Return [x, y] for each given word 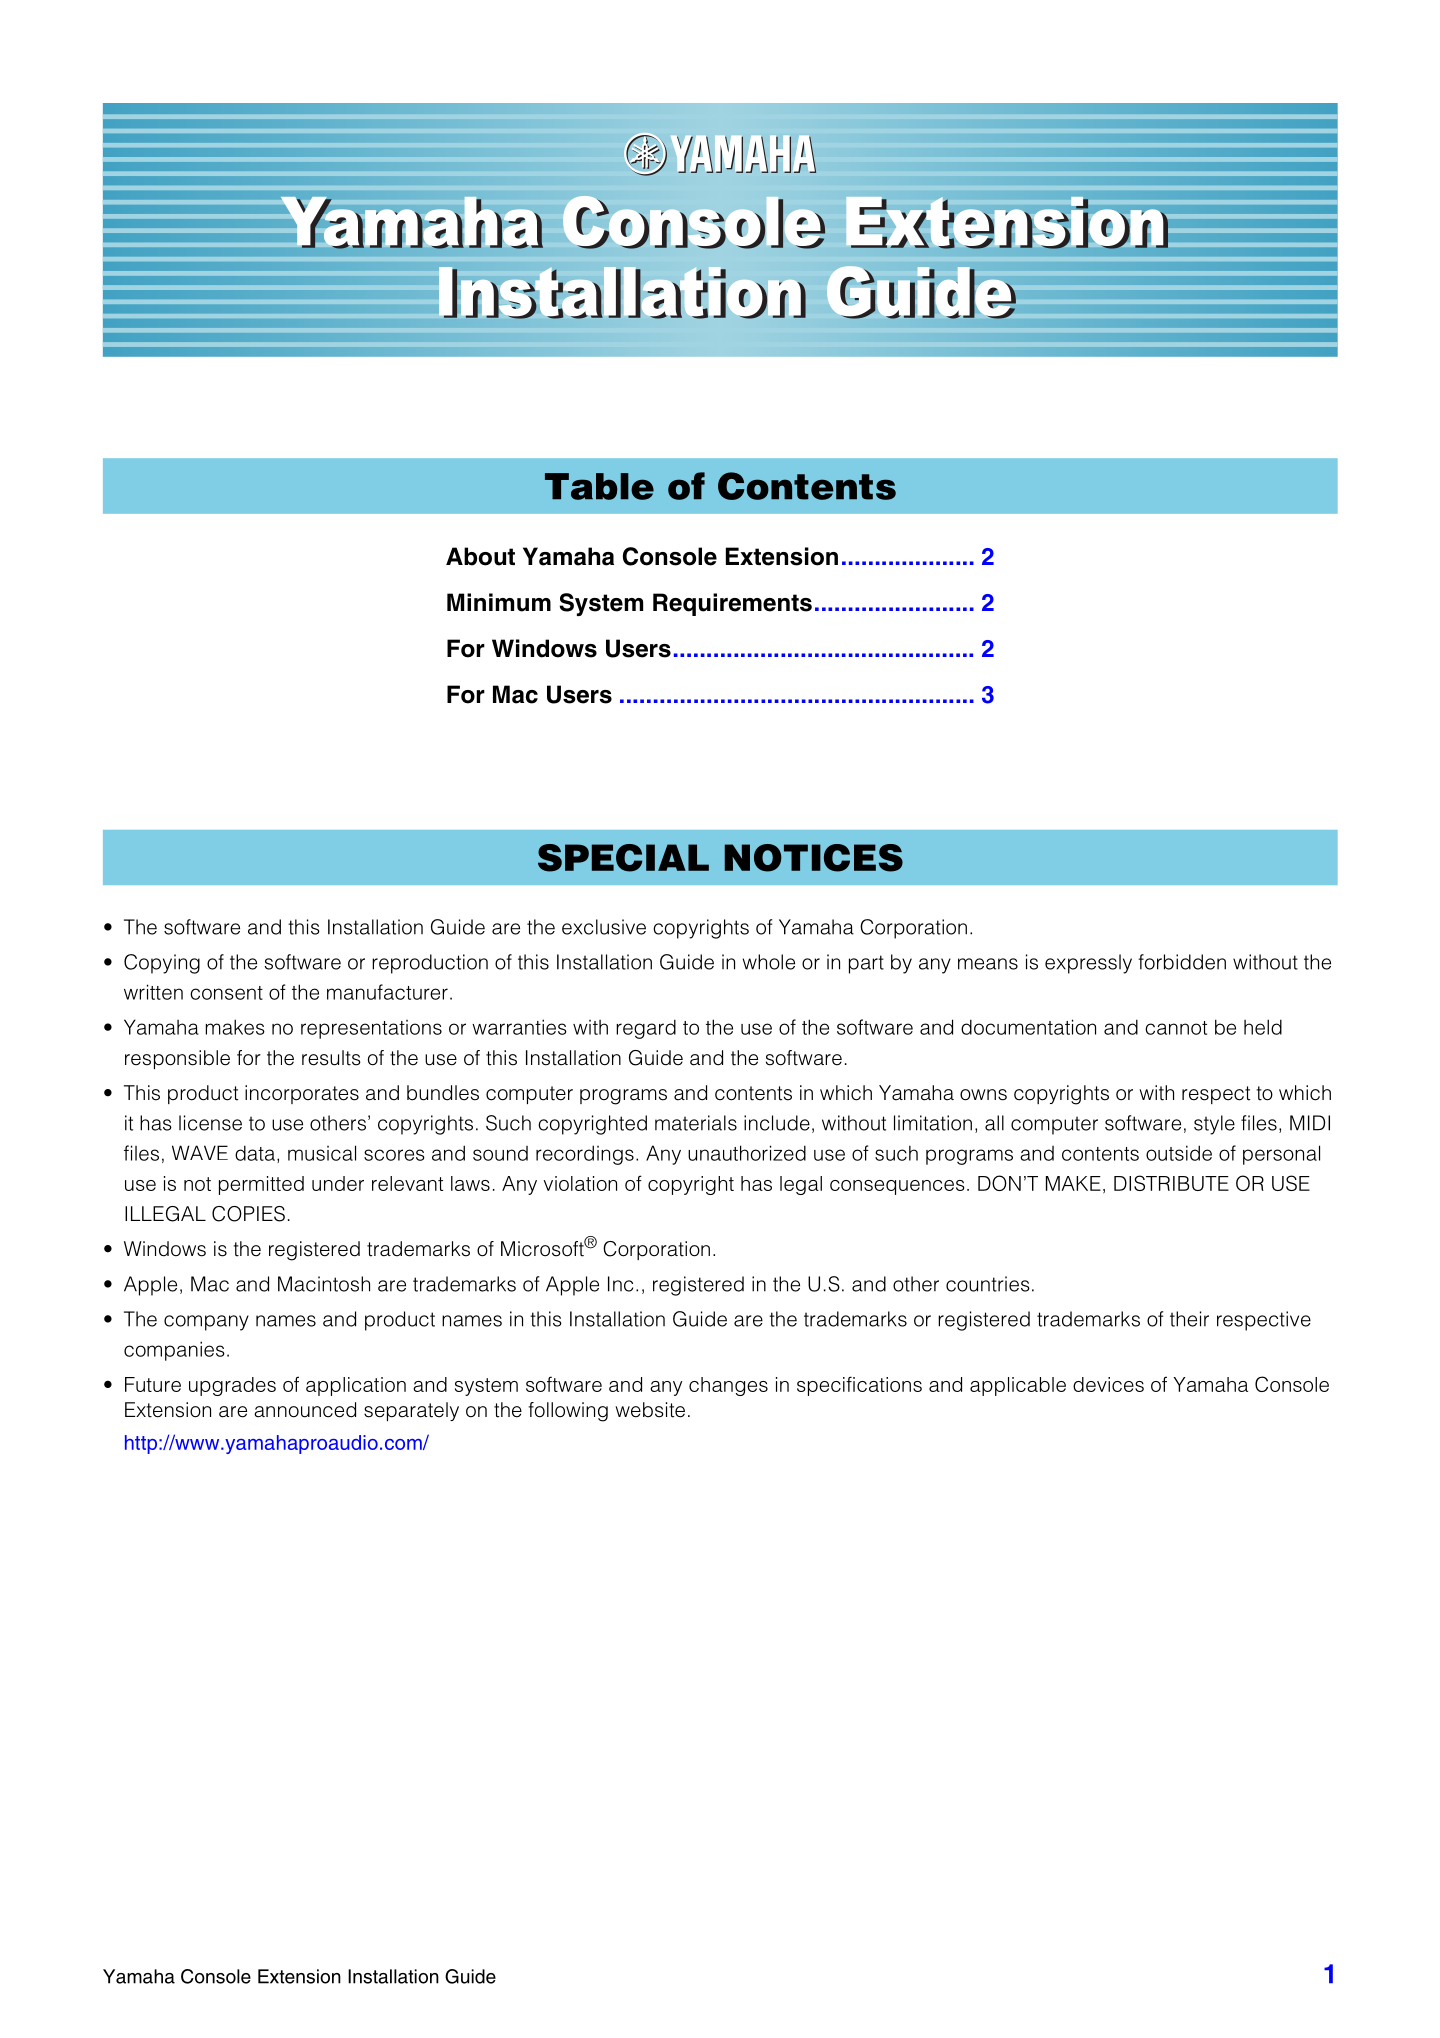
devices [1108, 1384]
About [480, 556]
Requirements [732, 604]
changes [728, 1386]
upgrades [232, 1386]
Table [599, 486]
